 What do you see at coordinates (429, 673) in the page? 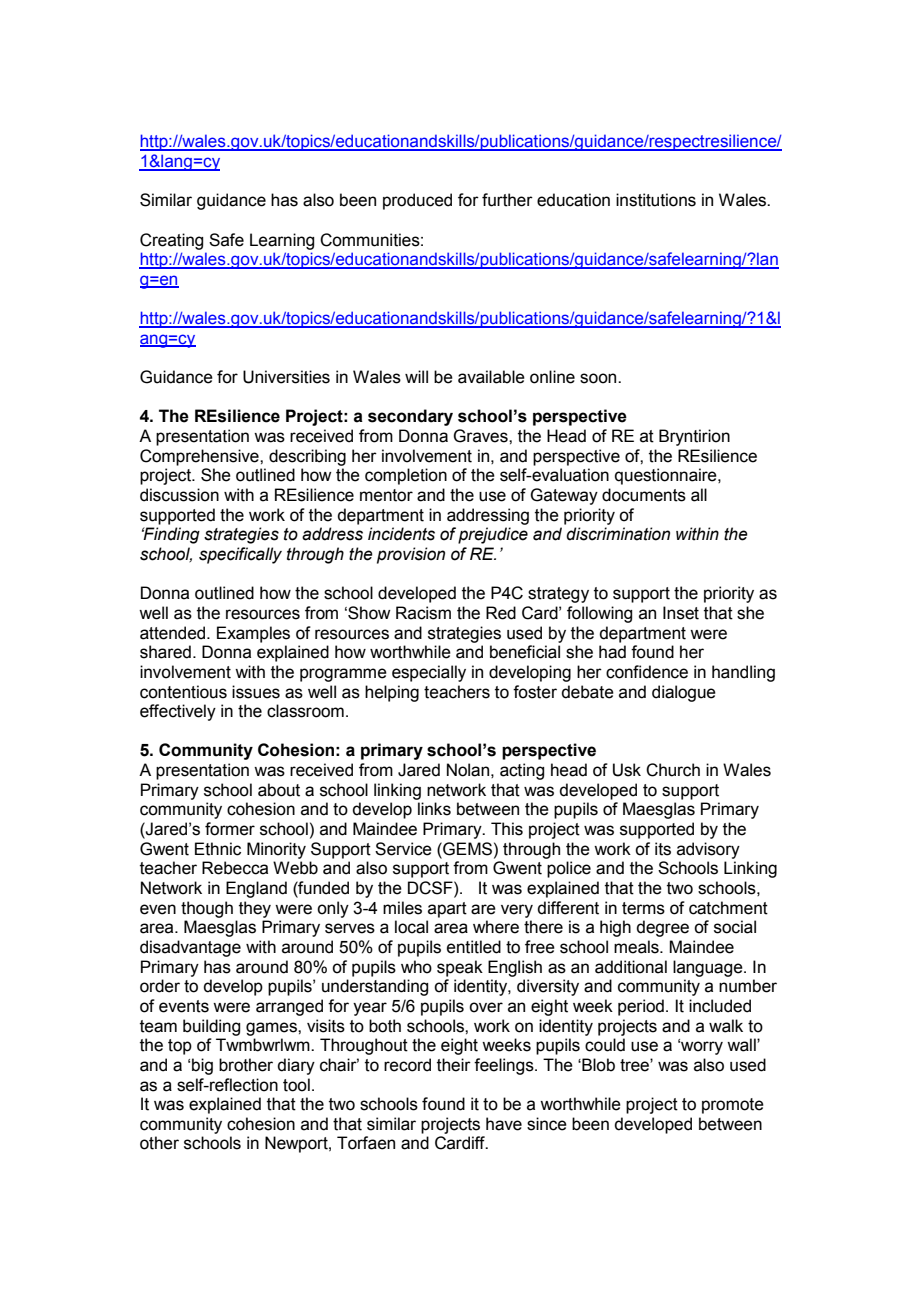
I see `especially` at bounding box center [429, 673].
